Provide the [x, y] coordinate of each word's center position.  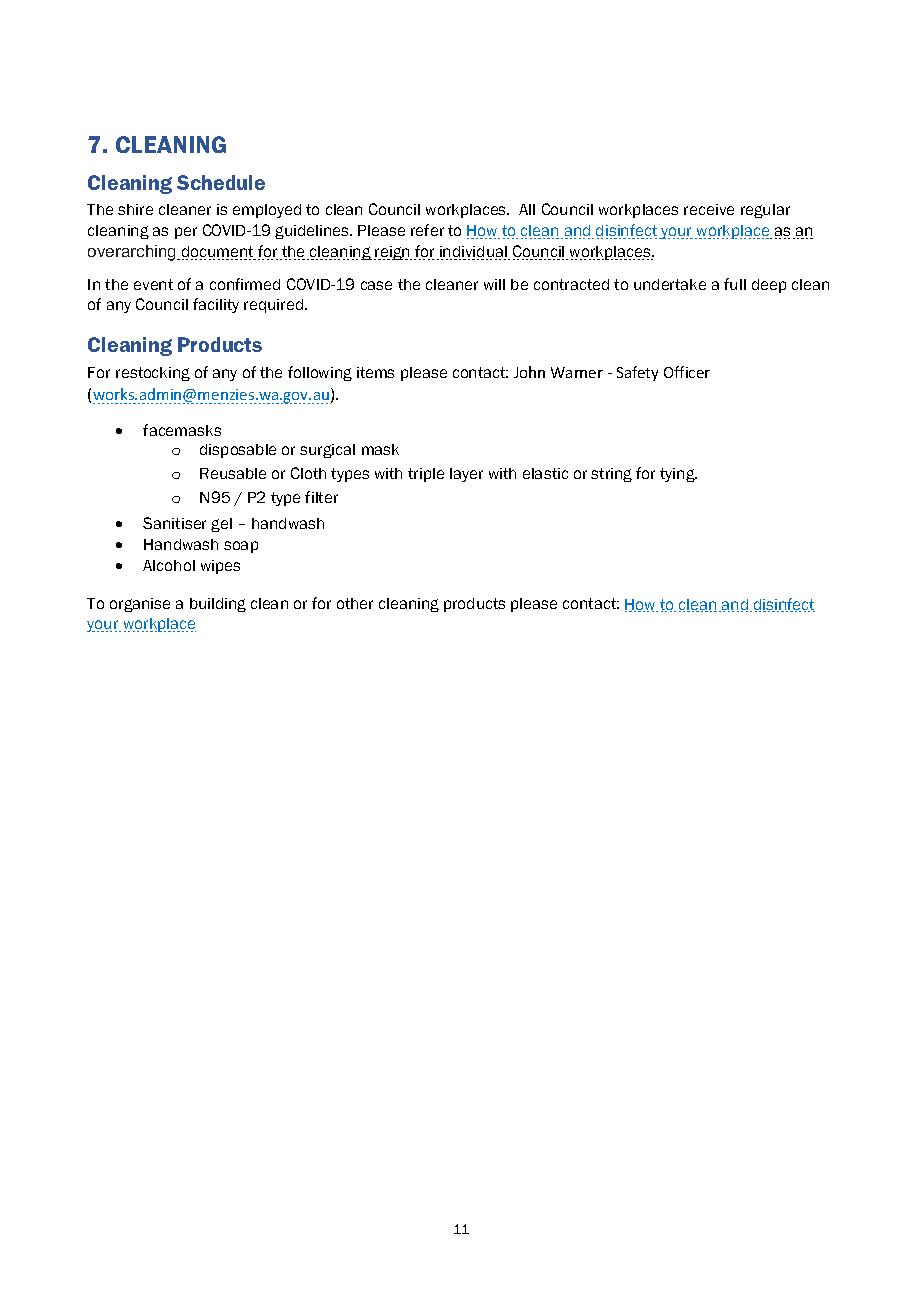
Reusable [233, 473]
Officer [687, 372]
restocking [153, 374]
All [527, 209]
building [218, 605]
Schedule [221, 182]
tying [678, 475]
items [375, 372]
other [355, 603]
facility [216, 305]
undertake [670, 284]
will [494, 284]
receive [709, 209]
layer [466, 475]
